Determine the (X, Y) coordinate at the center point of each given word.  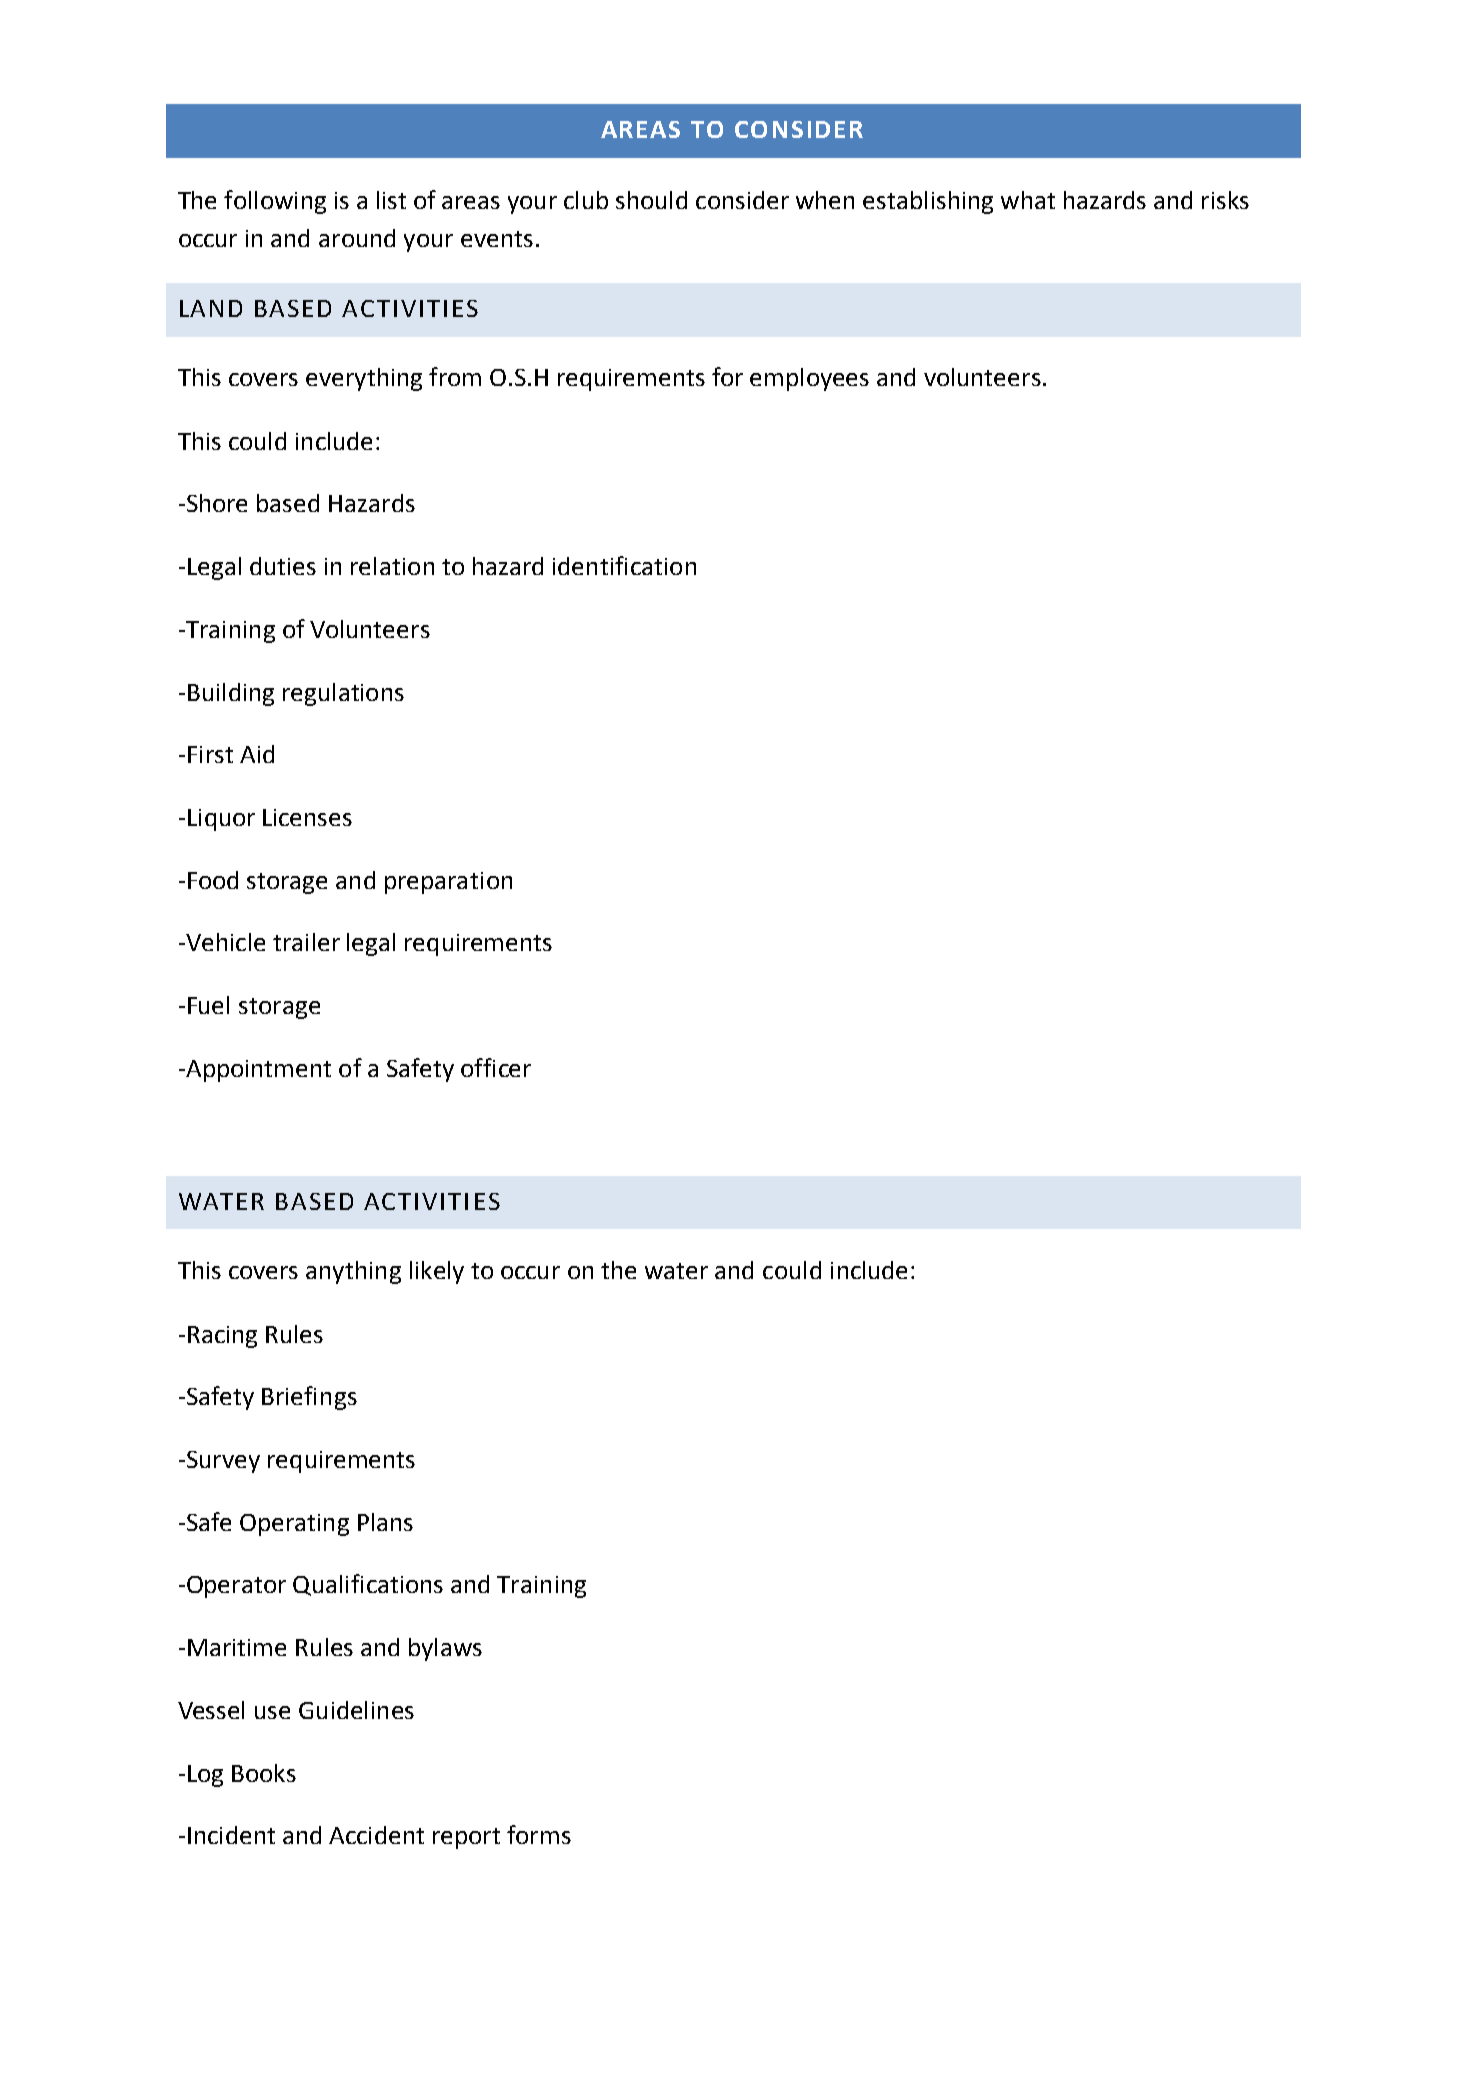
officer (496, 1067)
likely (437, 1272)
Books (264, 1773)
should (651, 200)
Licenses (307, 817)
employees (809, 379)
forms (539, 1834)
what (1028, 200)
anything (353, 1272)
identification (624, 565)
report (466, 1838)
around (357, 238)
